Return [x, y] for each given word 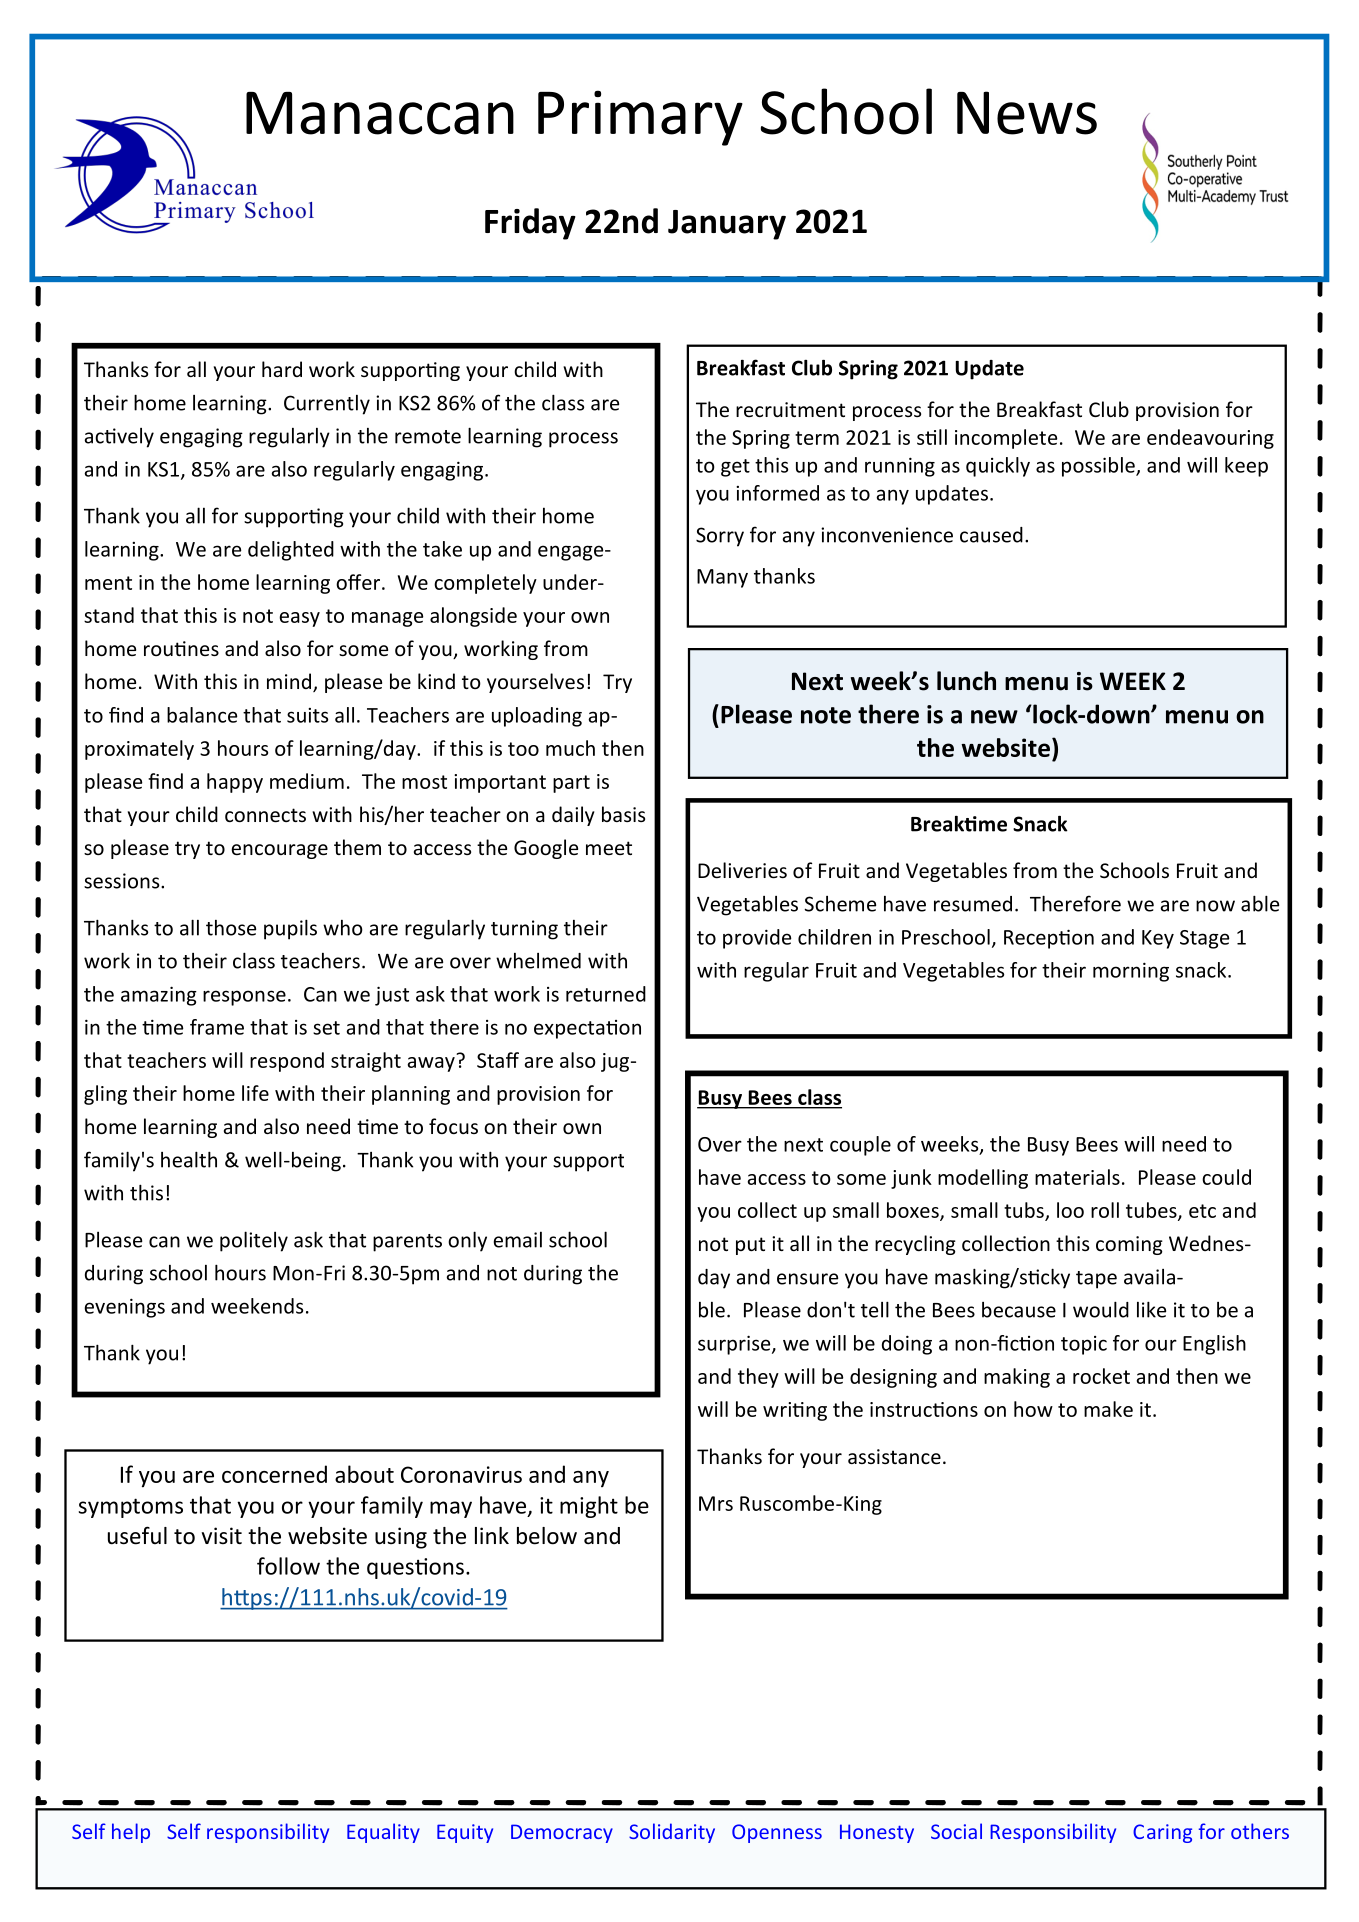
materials [1077, 1177]
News [1027, 113]
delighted [291, 551]
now [1215, 906]
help [131, 1833]
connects [265, 815]
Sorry [720, 537]
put [750, 1246]
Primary [640, 118]
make [1108, 1409]
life [255, 1093]
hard [282, 369]
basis [623, 814]
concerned [274, 1474]
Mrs [716, 1503]
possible [1099, 467]
